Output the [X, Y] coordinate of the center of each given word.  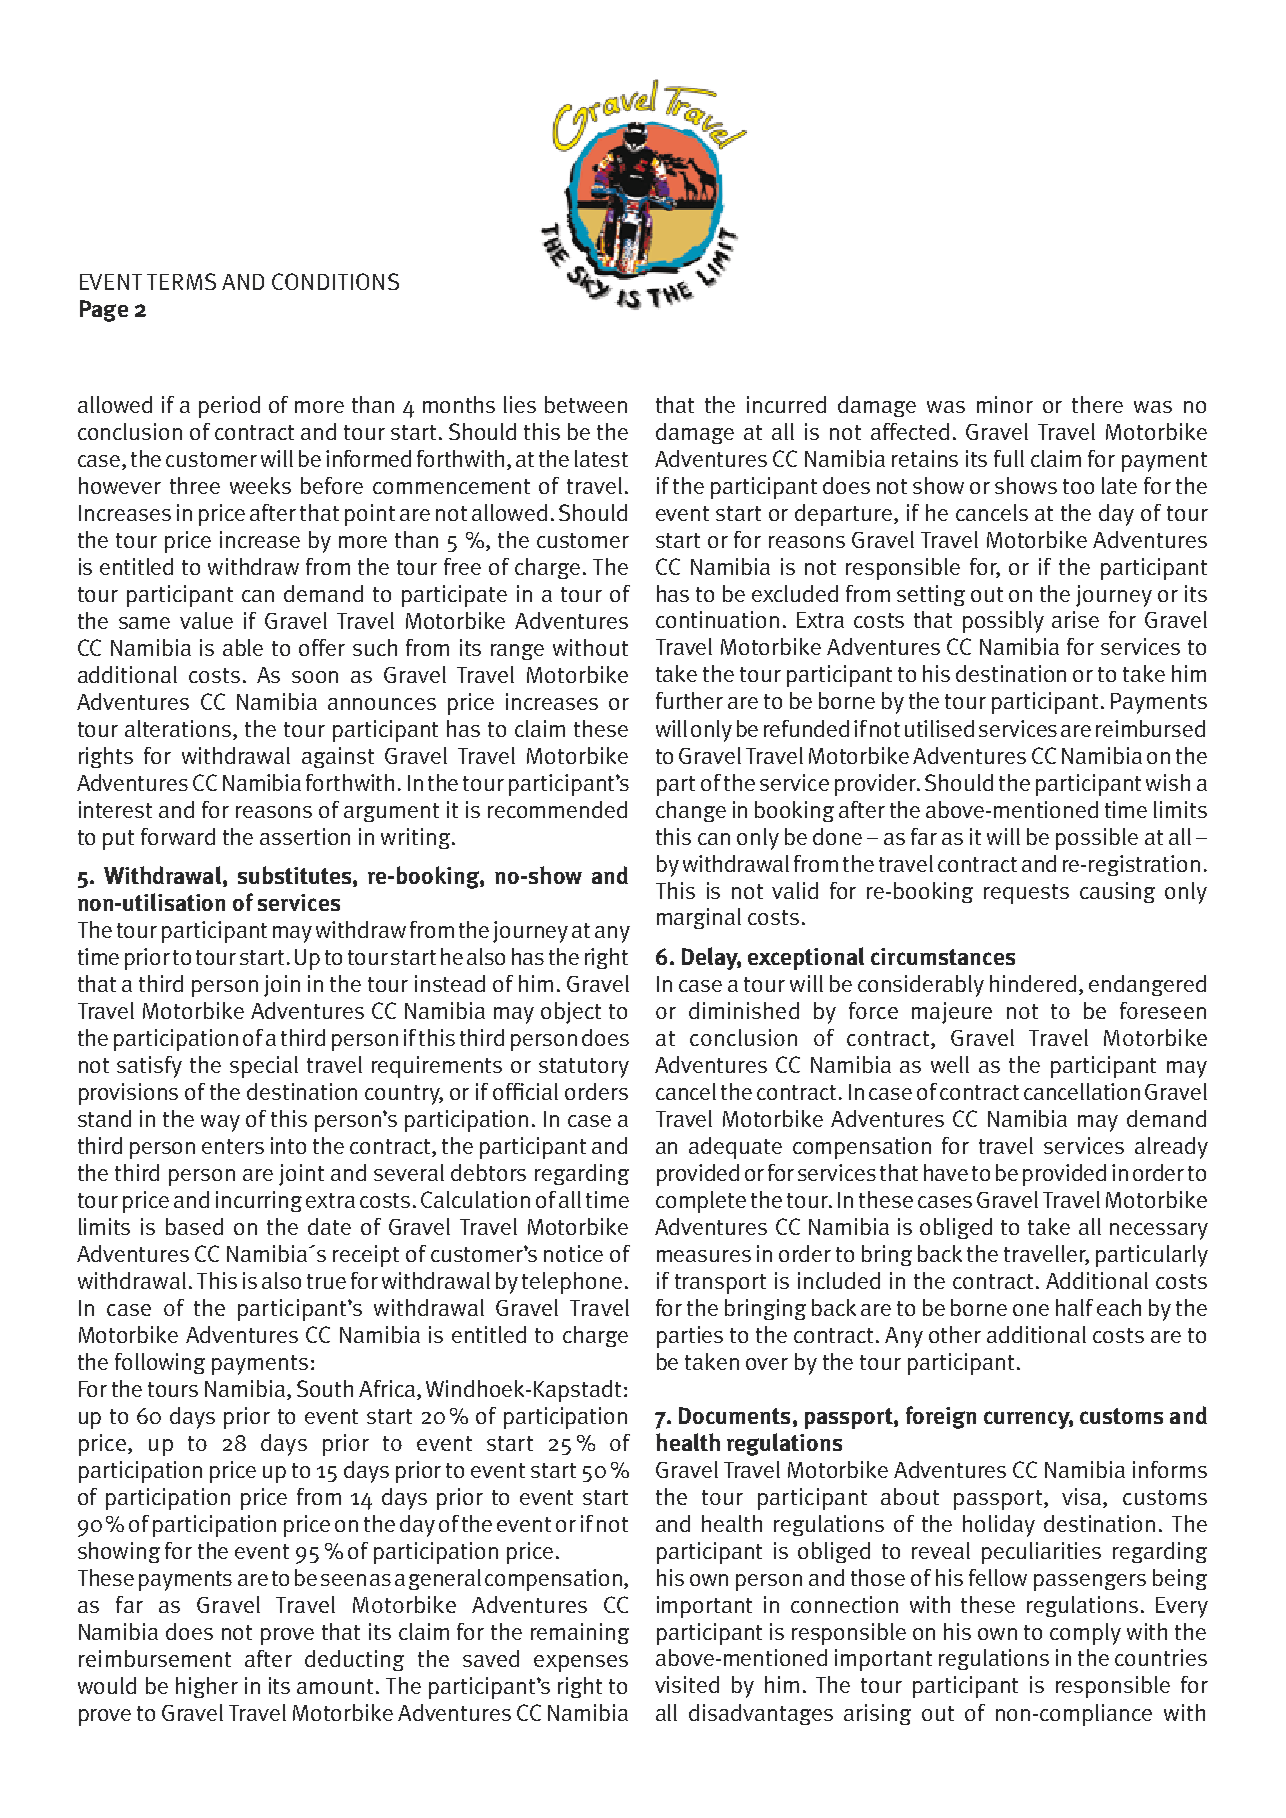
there [1097, 404]
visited [687, 1684]
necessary [1159, 1231]
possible [1097, 839]
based [194, 1226]
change [691, 811]
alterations [178, 728]
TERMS [181, 281]
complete [701, 1202]
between [586, 404]
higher [207, 1687]
